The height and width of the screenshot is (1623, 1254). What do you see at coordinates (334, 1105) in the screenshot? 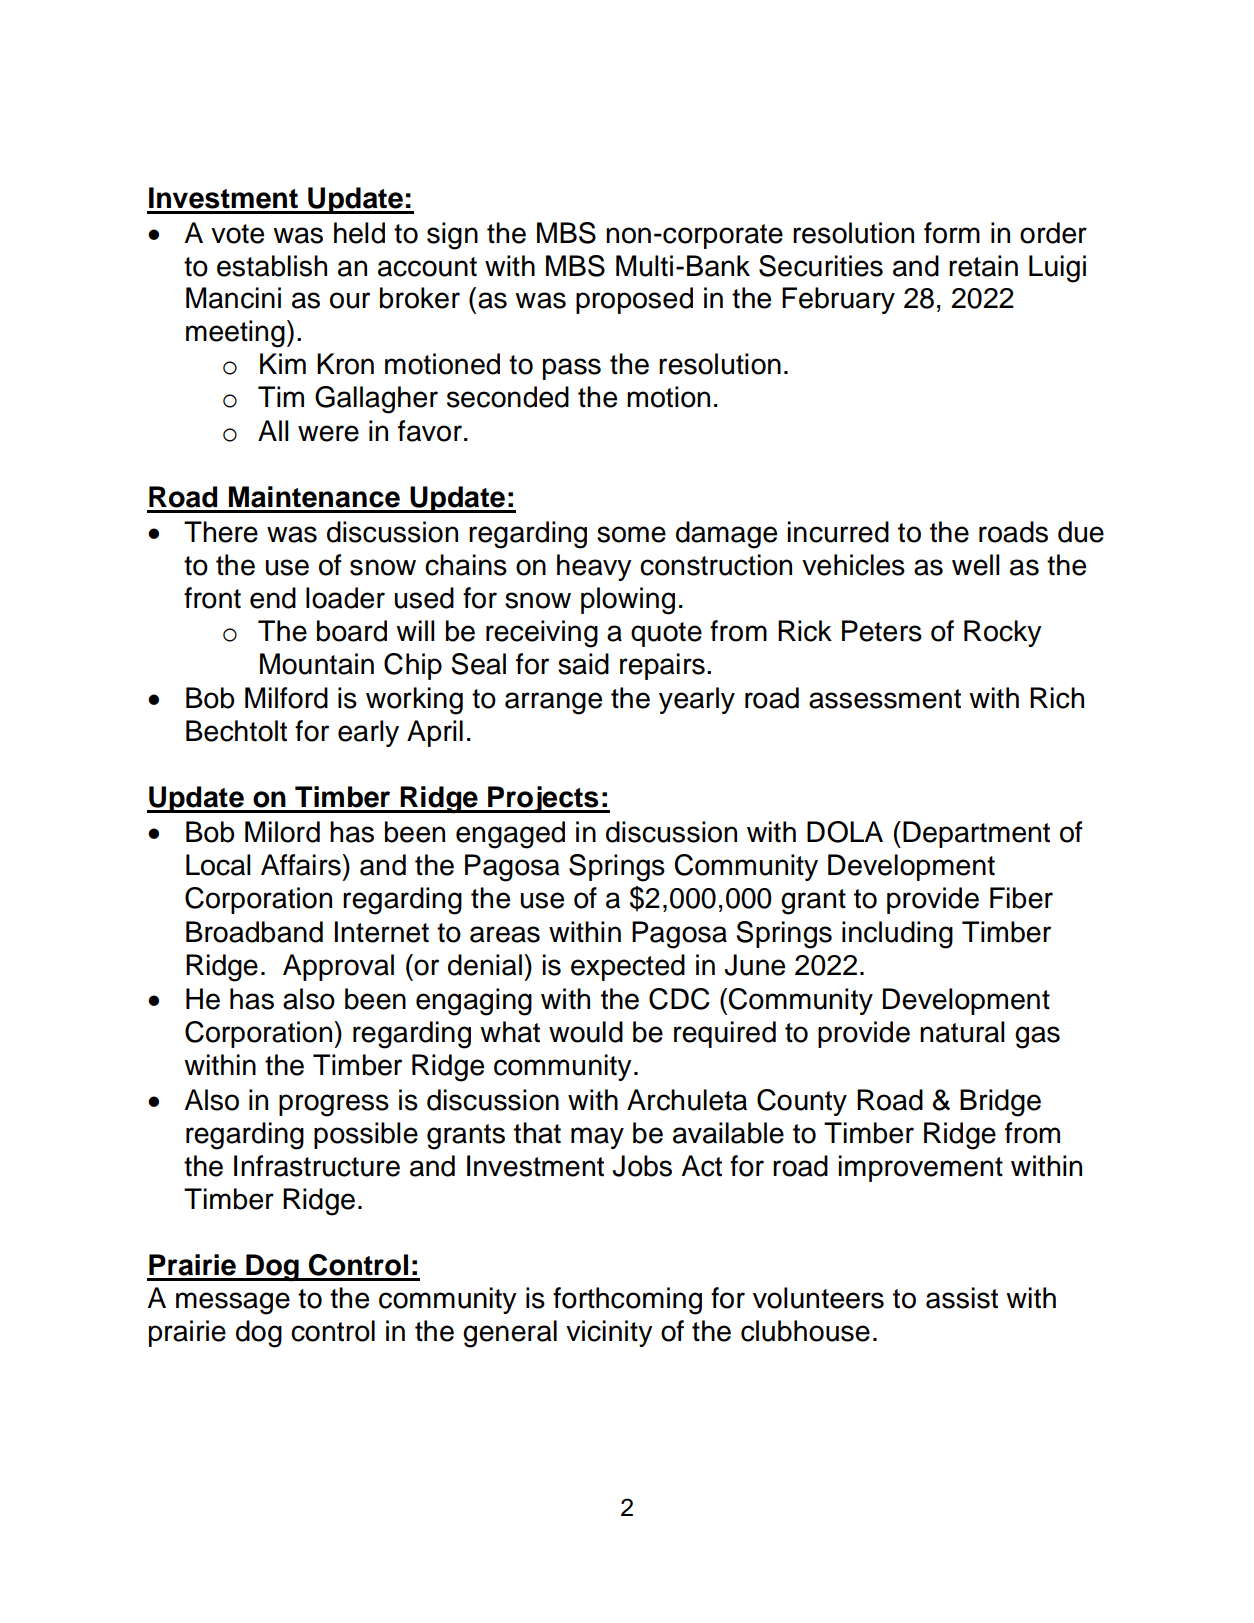
I see `progress` at bounding box center [334, 1105].
